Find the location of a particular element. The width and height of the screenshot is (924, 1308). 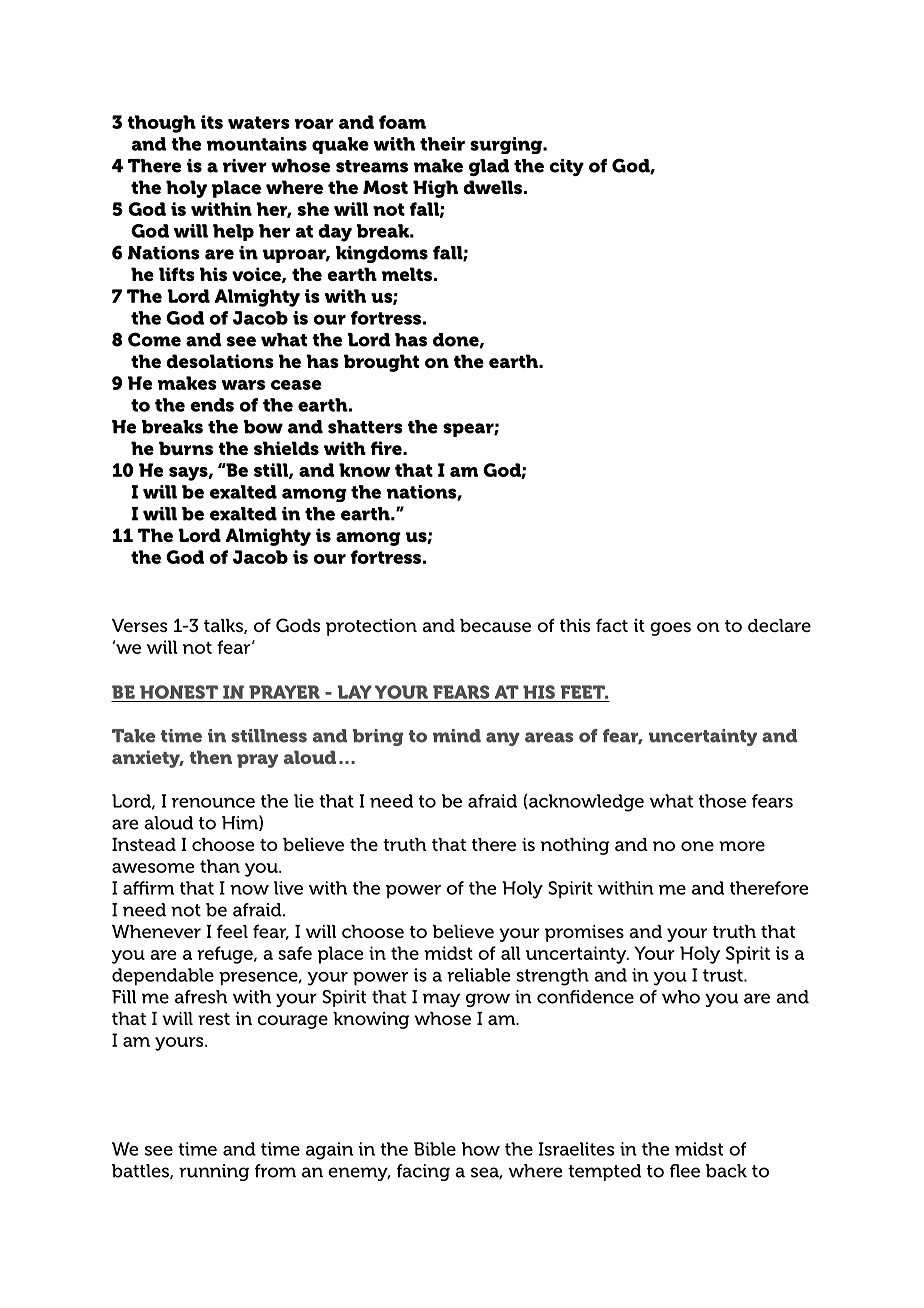

talks is located at coordinates (224, 626).
